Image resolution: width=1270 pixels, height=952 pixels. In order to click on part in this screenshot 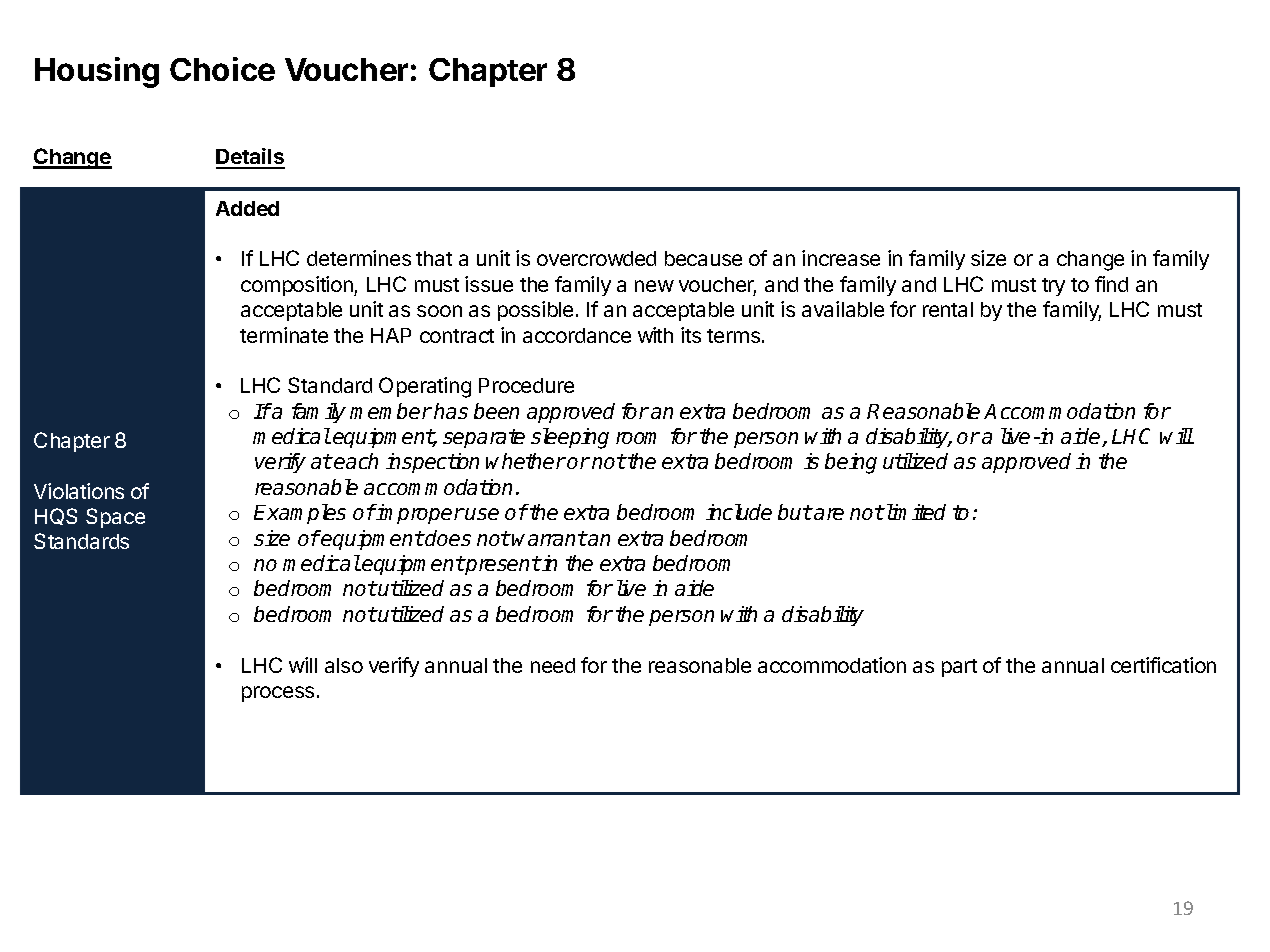, I will do `click(959, 668)`.
